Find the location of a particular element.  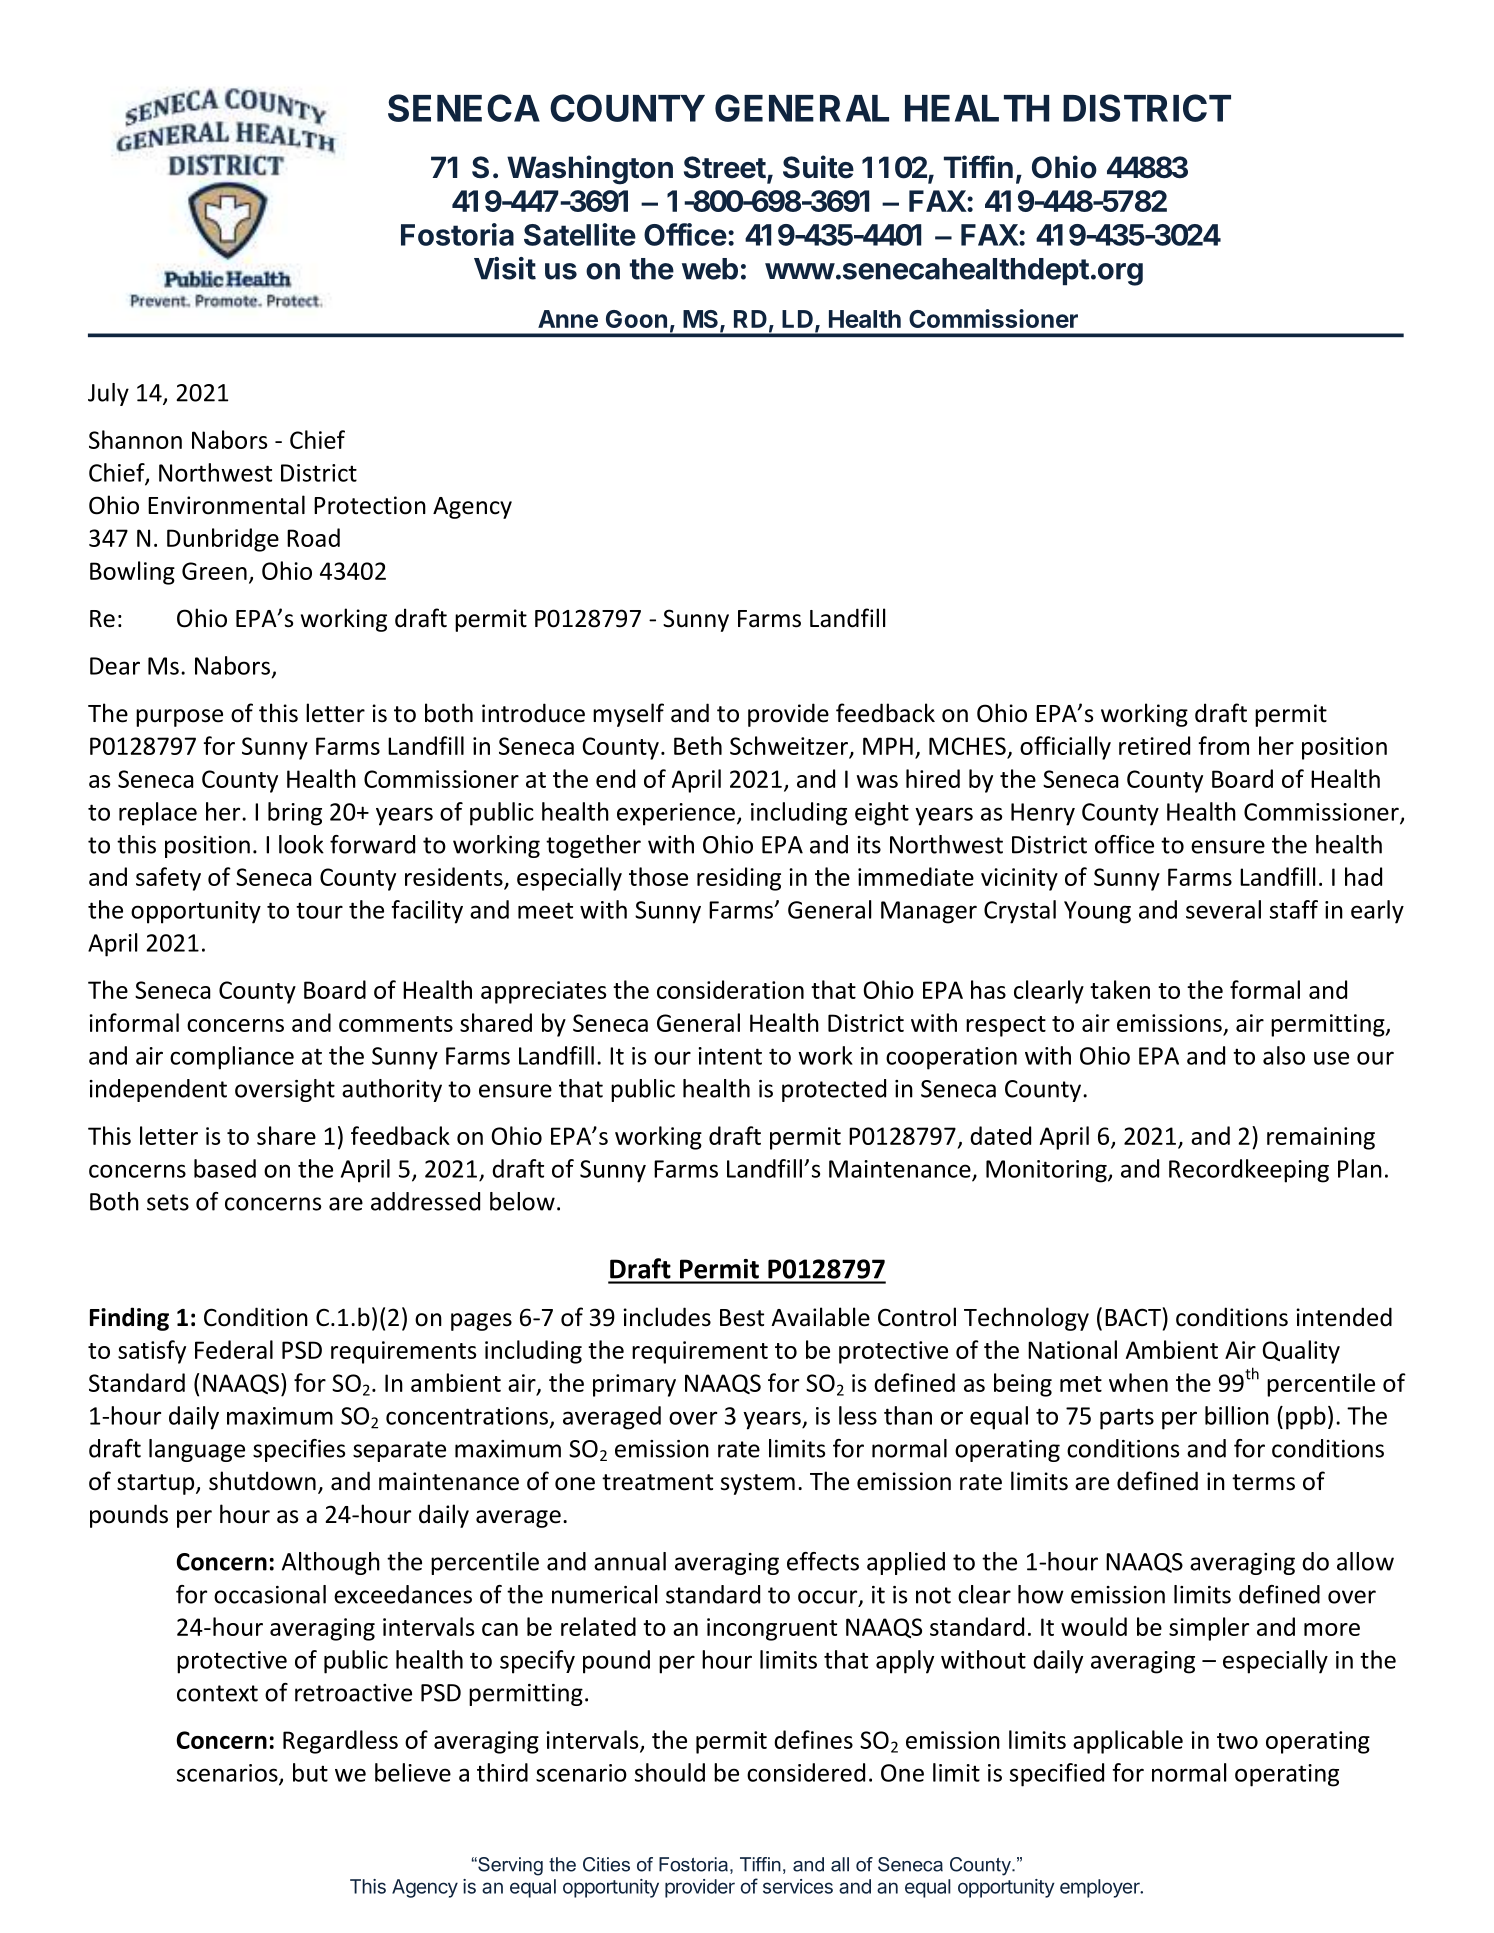

intent is located at coordinates (730, 1056).
